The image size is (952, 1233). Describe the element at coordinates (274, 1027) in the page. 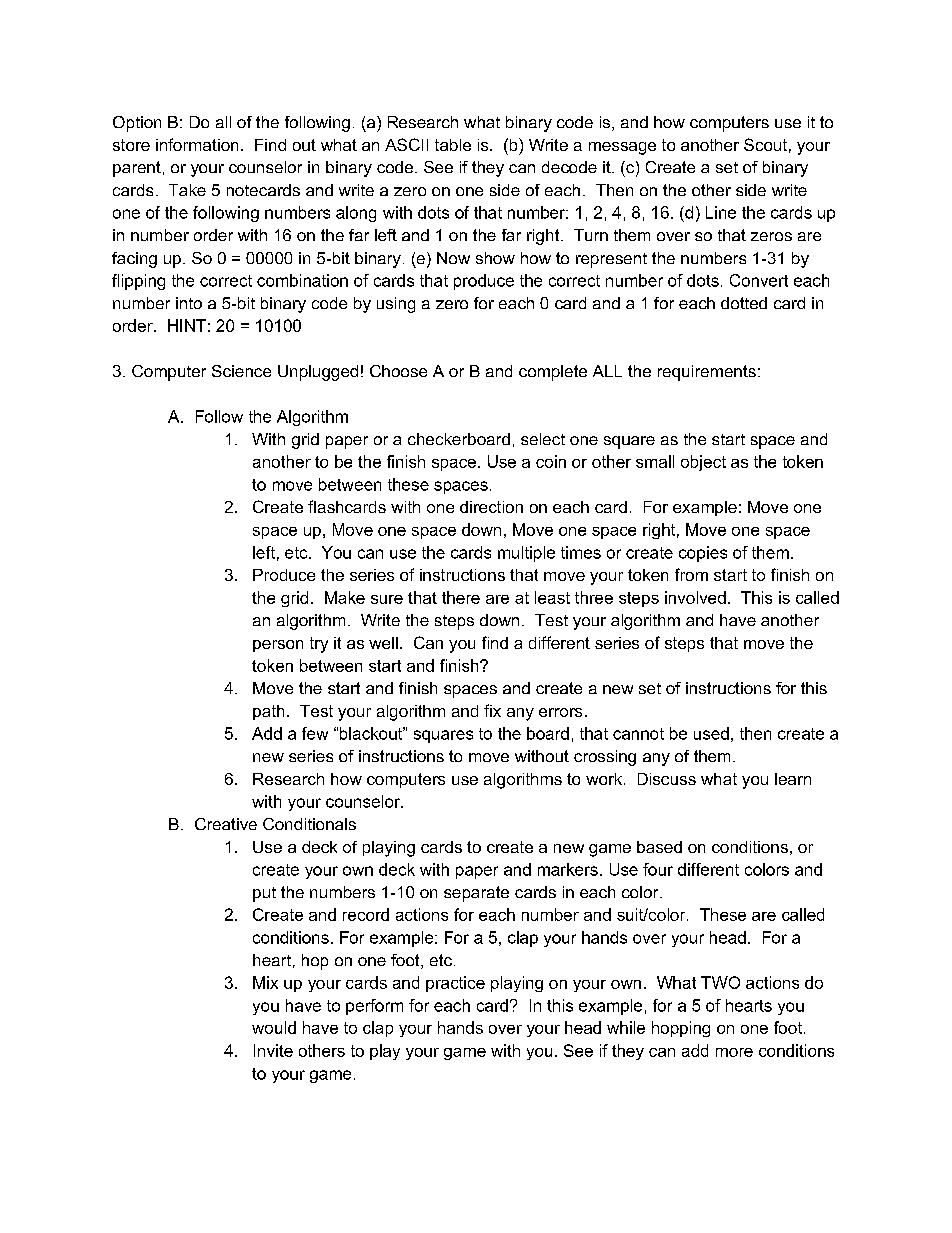

I see `would` at that location.
